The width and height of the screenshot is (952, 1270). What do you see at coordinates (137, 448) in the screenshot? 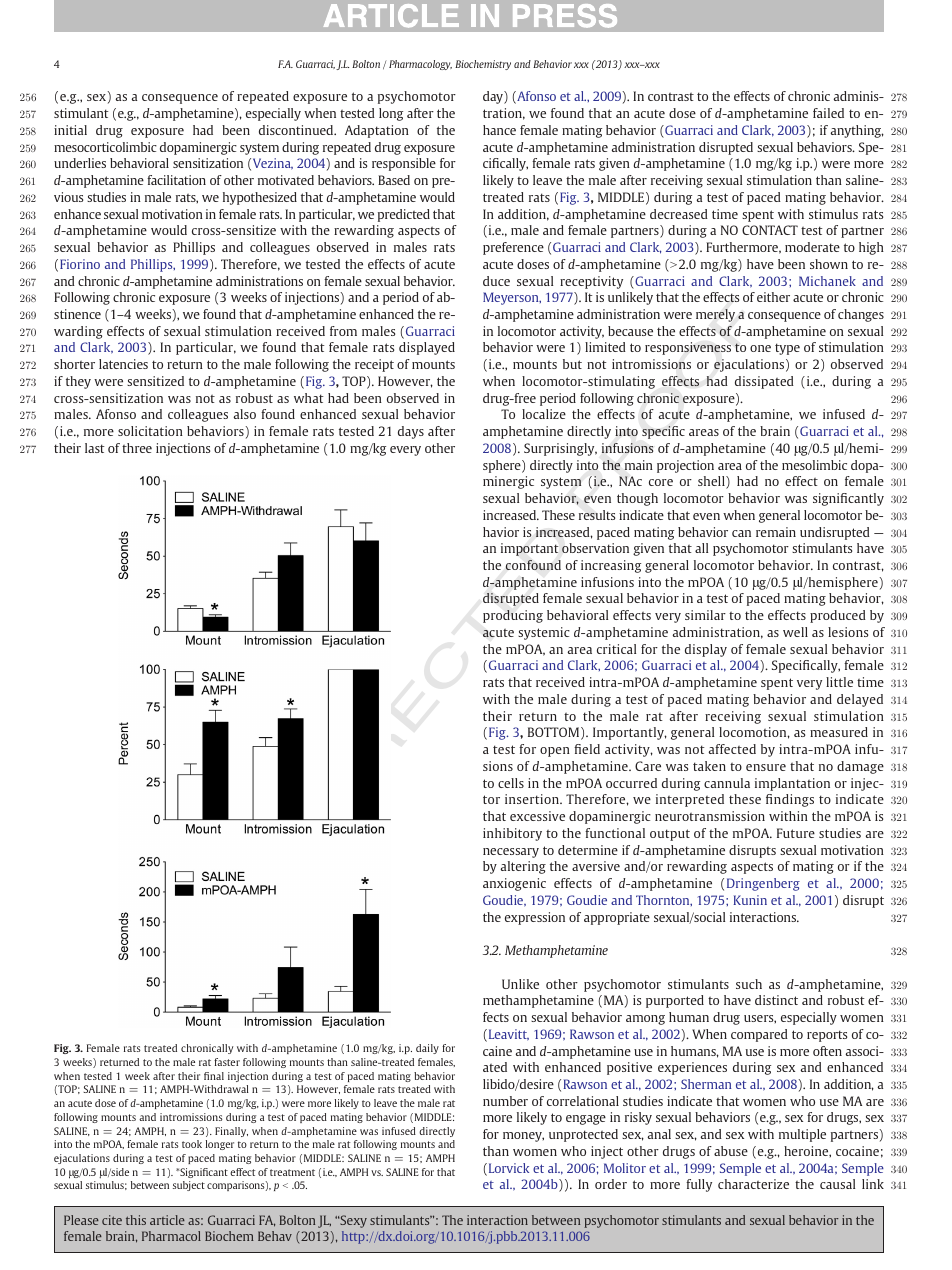
I see `three` at bounding box center [137, 448].
